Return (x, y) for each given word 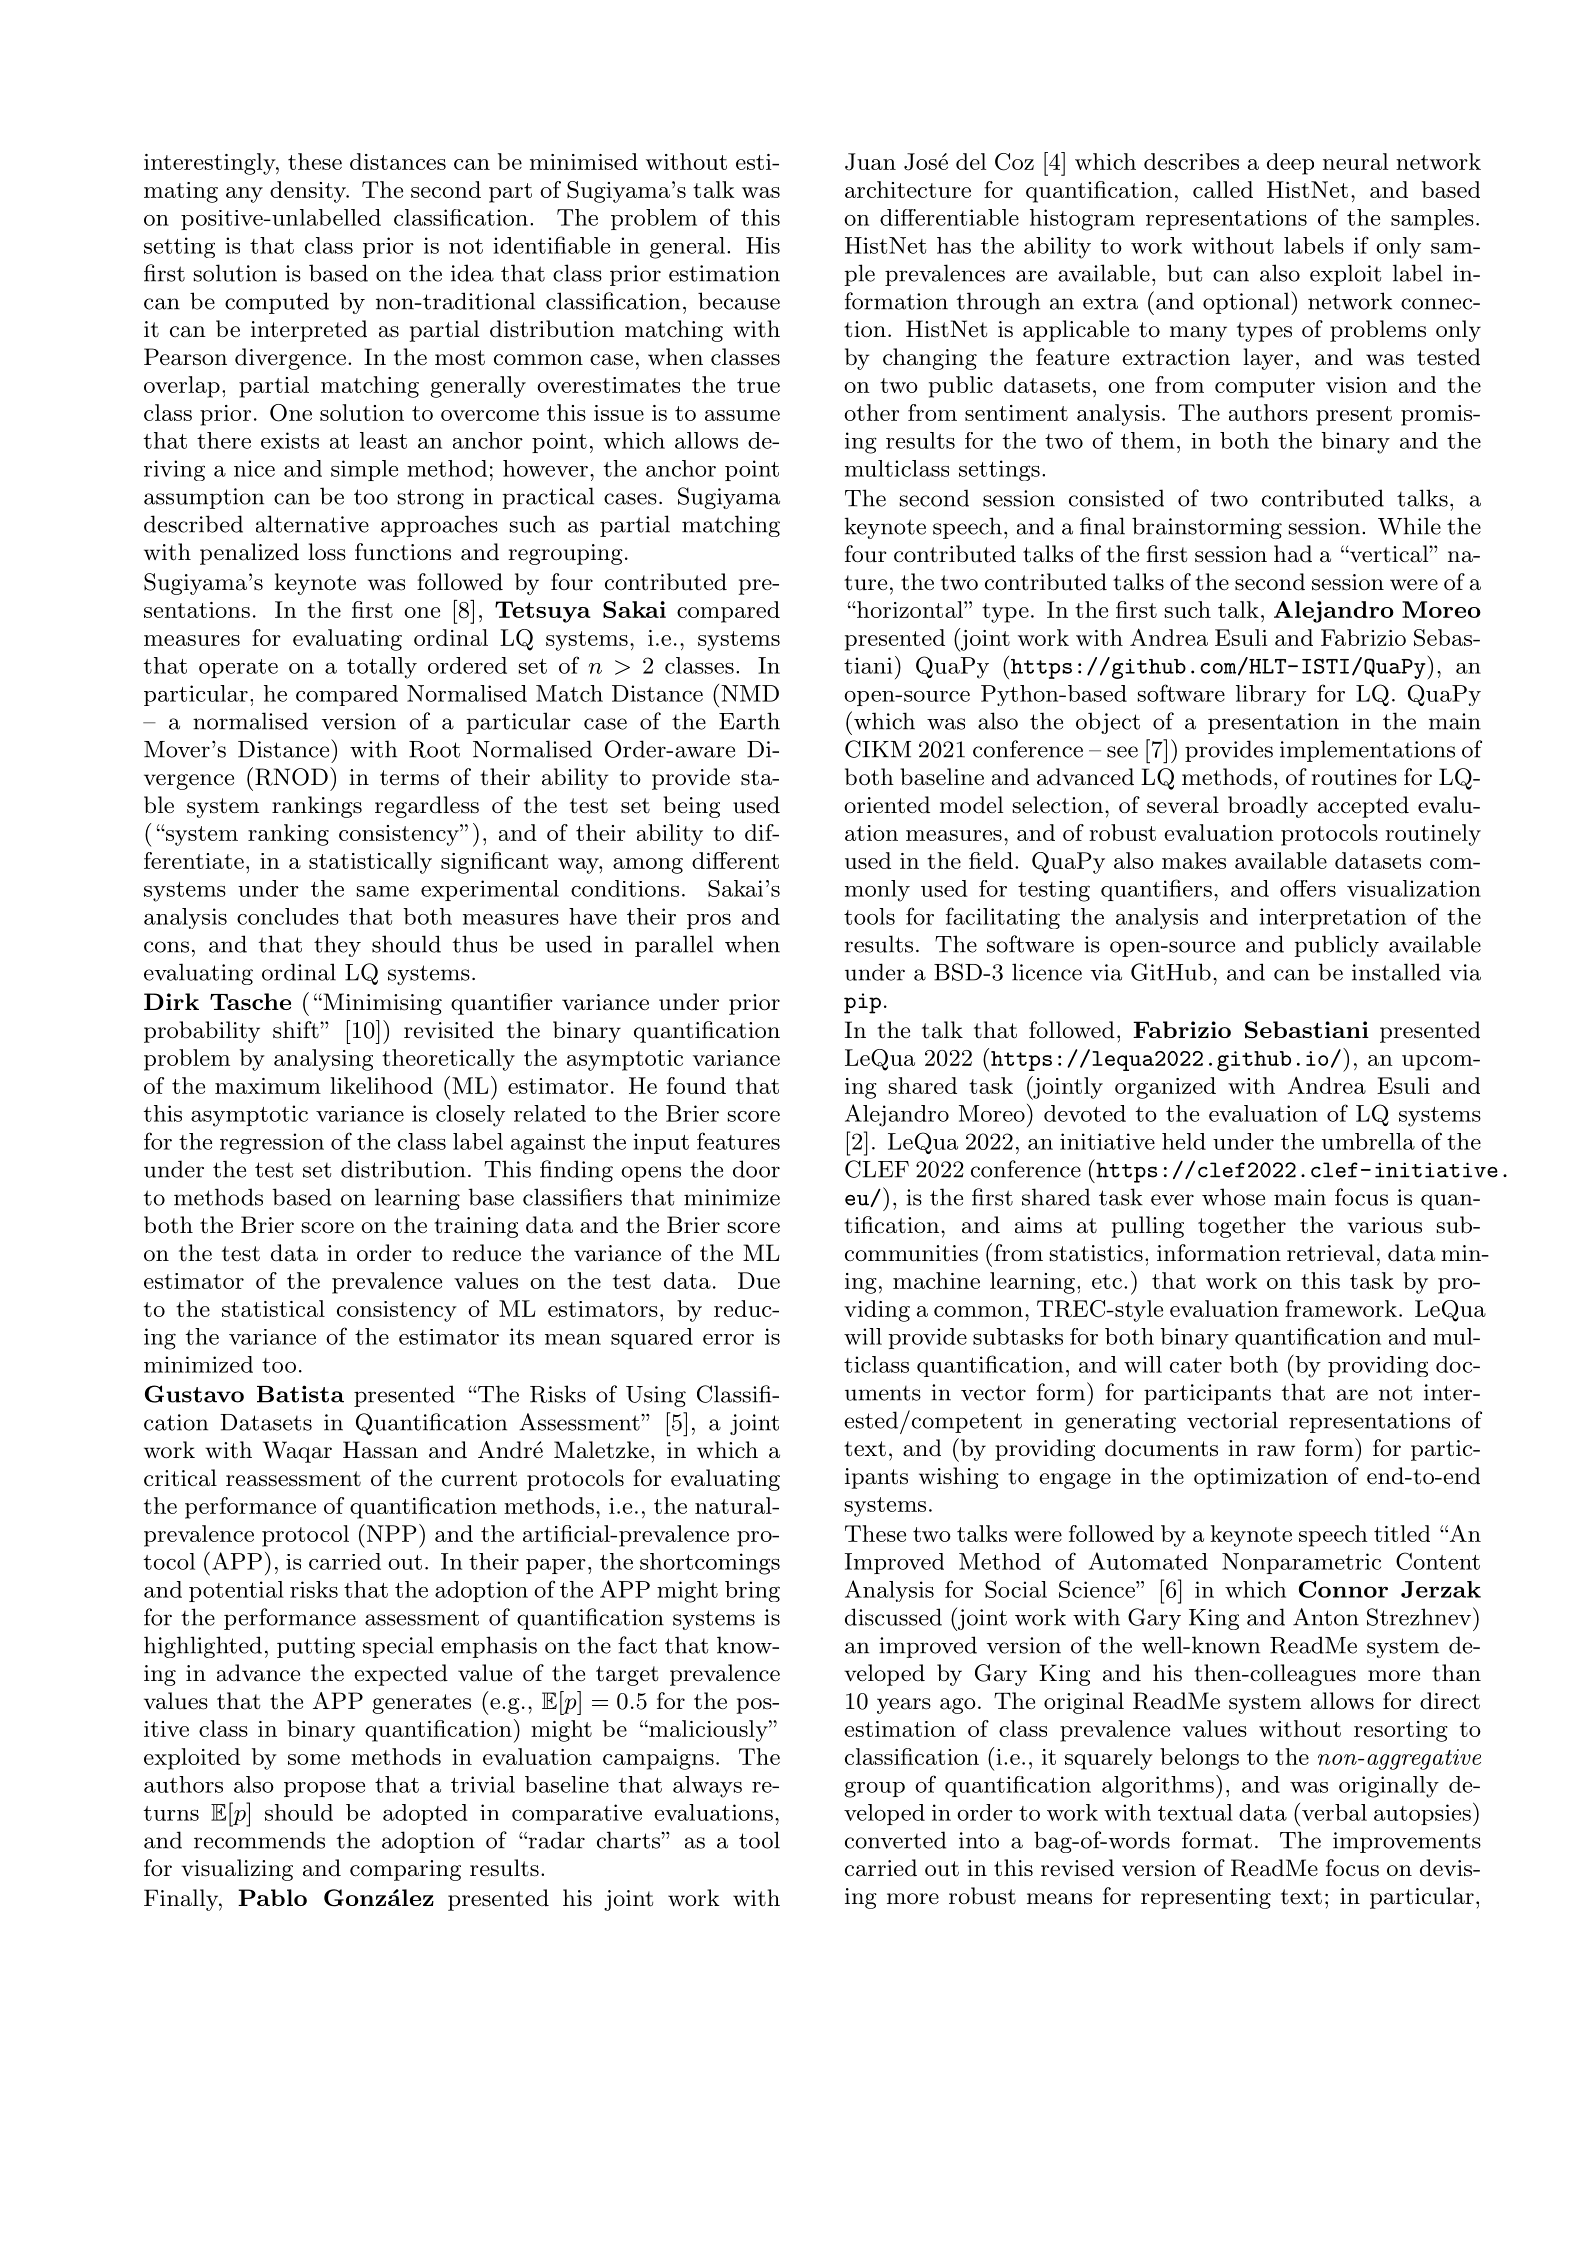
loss (327, 552)
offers (1308, 888)
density (309, 192)
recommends (259, 1840)
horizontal (910, 609)
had (1293, 554)
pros (709, 921)
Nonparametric (1301, 1563)
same (383, 891)
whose (1233, 1197)
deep (1290, 164)
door (756, 1169)
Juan (870, 162)
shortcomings (710, 1564)
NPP (390, 1533)
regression (272, 1143)
